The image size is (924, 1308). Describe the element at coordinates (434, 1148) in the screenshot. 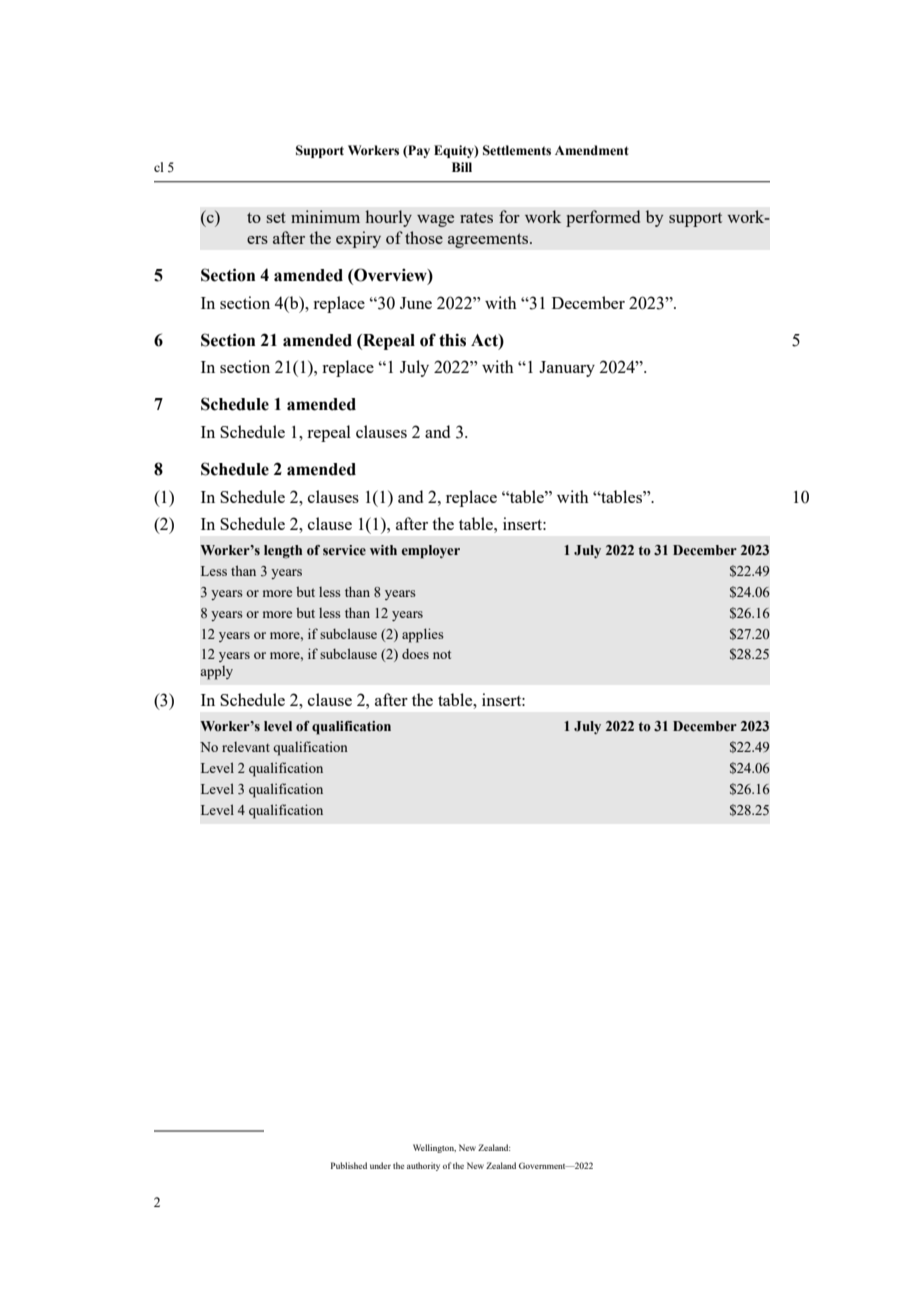

I see `Wellington` at that location.
